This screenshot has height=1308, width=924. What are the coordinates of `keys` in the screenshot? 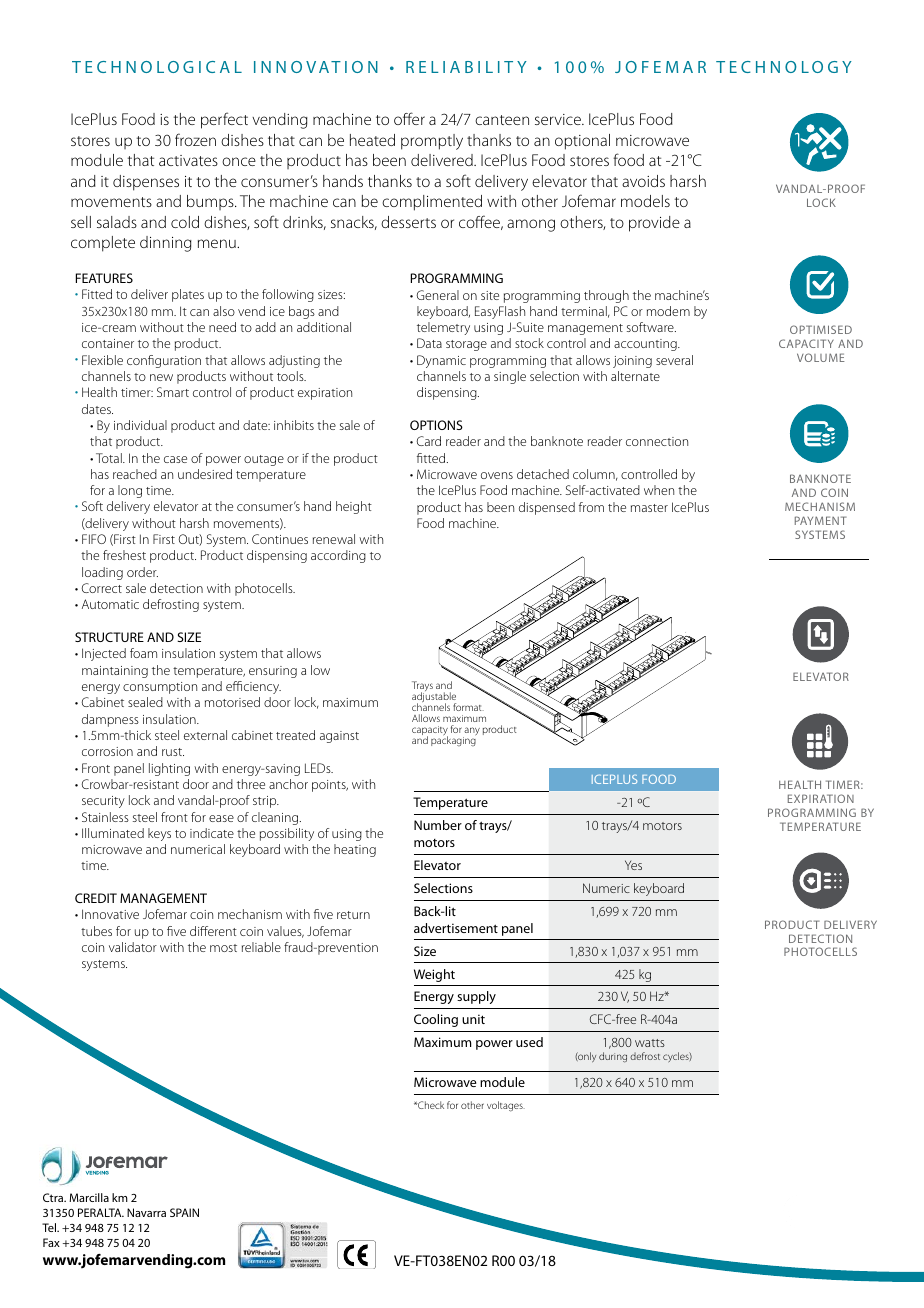 It's located at (159, 834).
